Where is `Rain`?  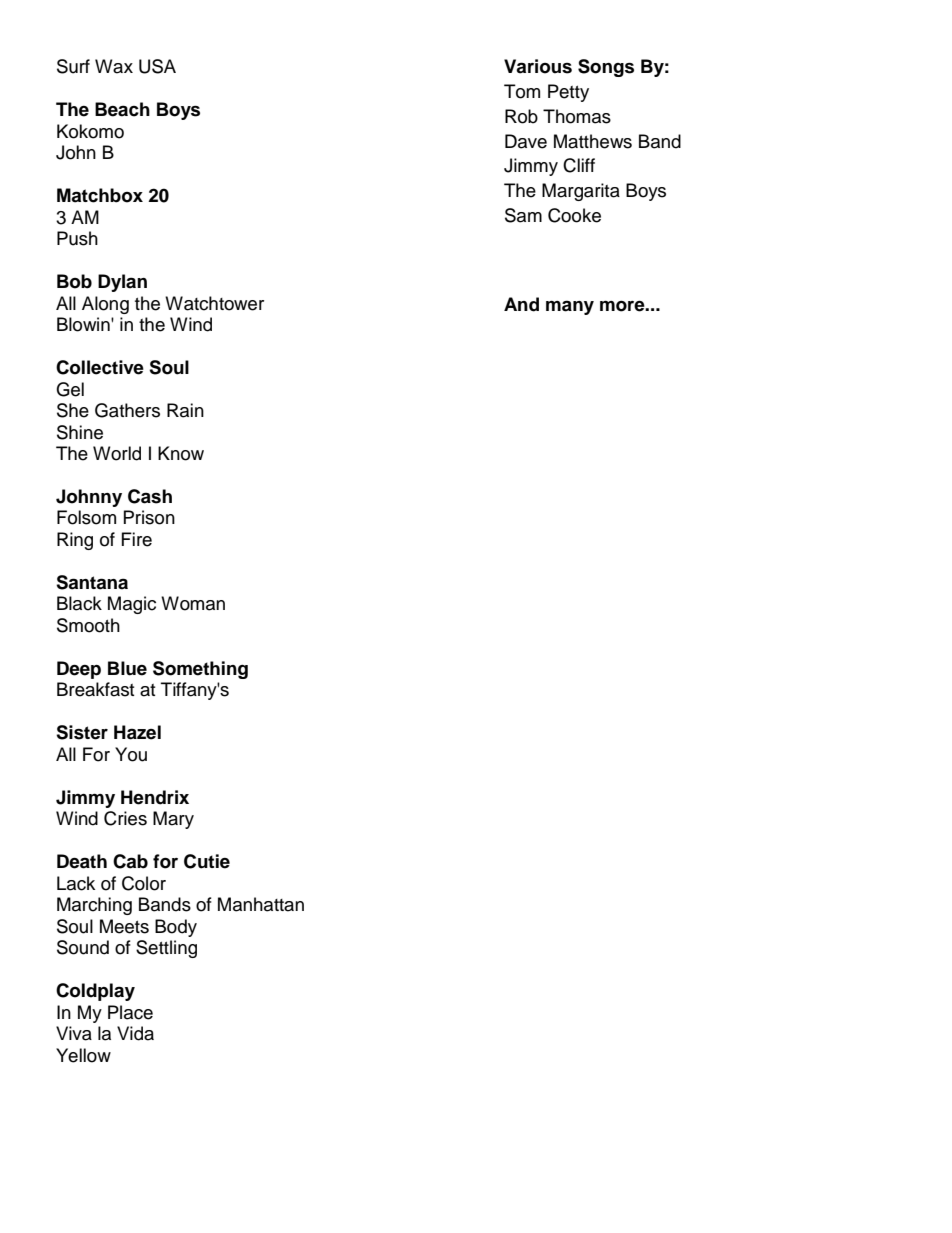
Rain is located at coordinates (185, 410).
